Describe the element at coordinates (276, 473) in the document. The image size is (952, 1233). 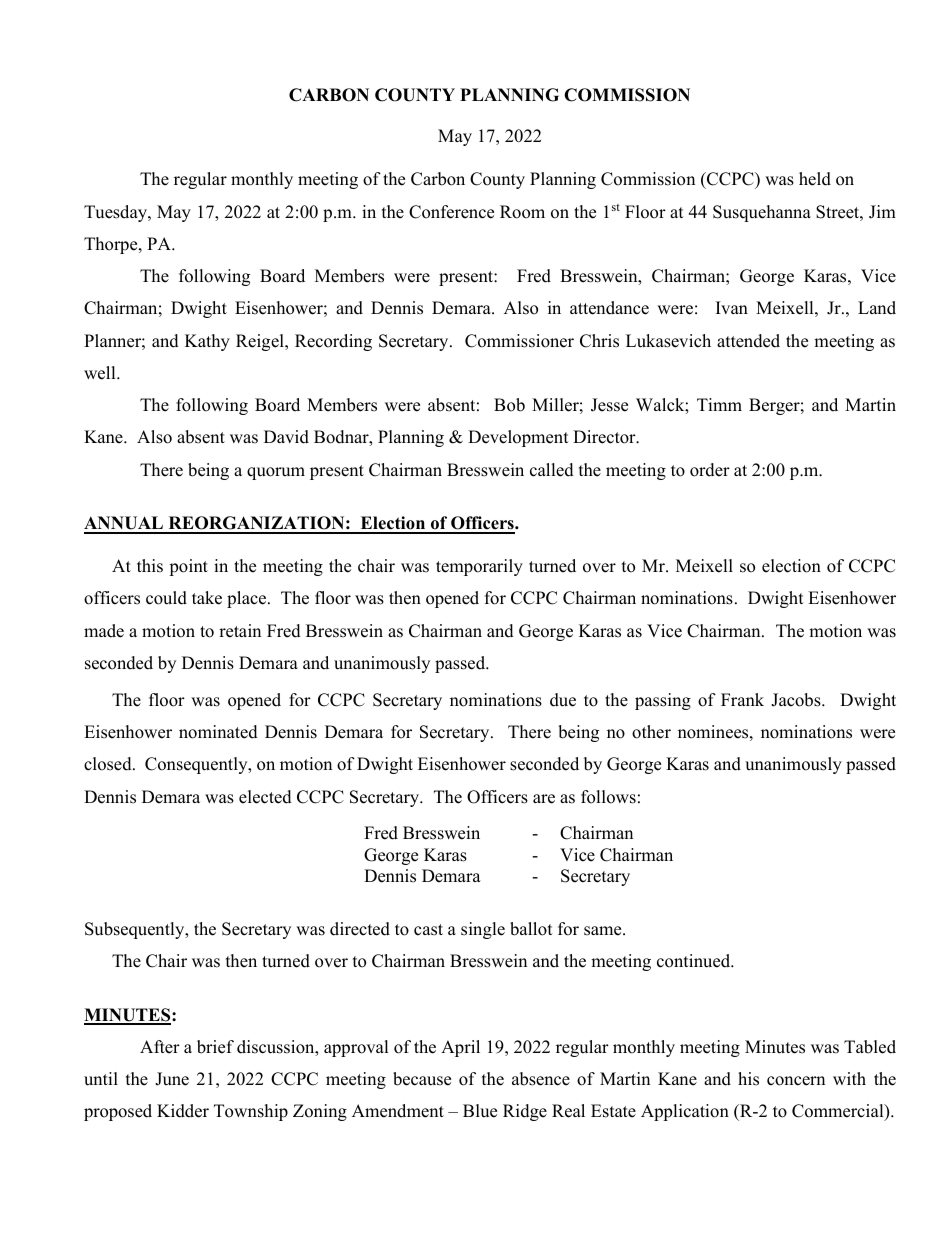
I see `quorum` at that location.
